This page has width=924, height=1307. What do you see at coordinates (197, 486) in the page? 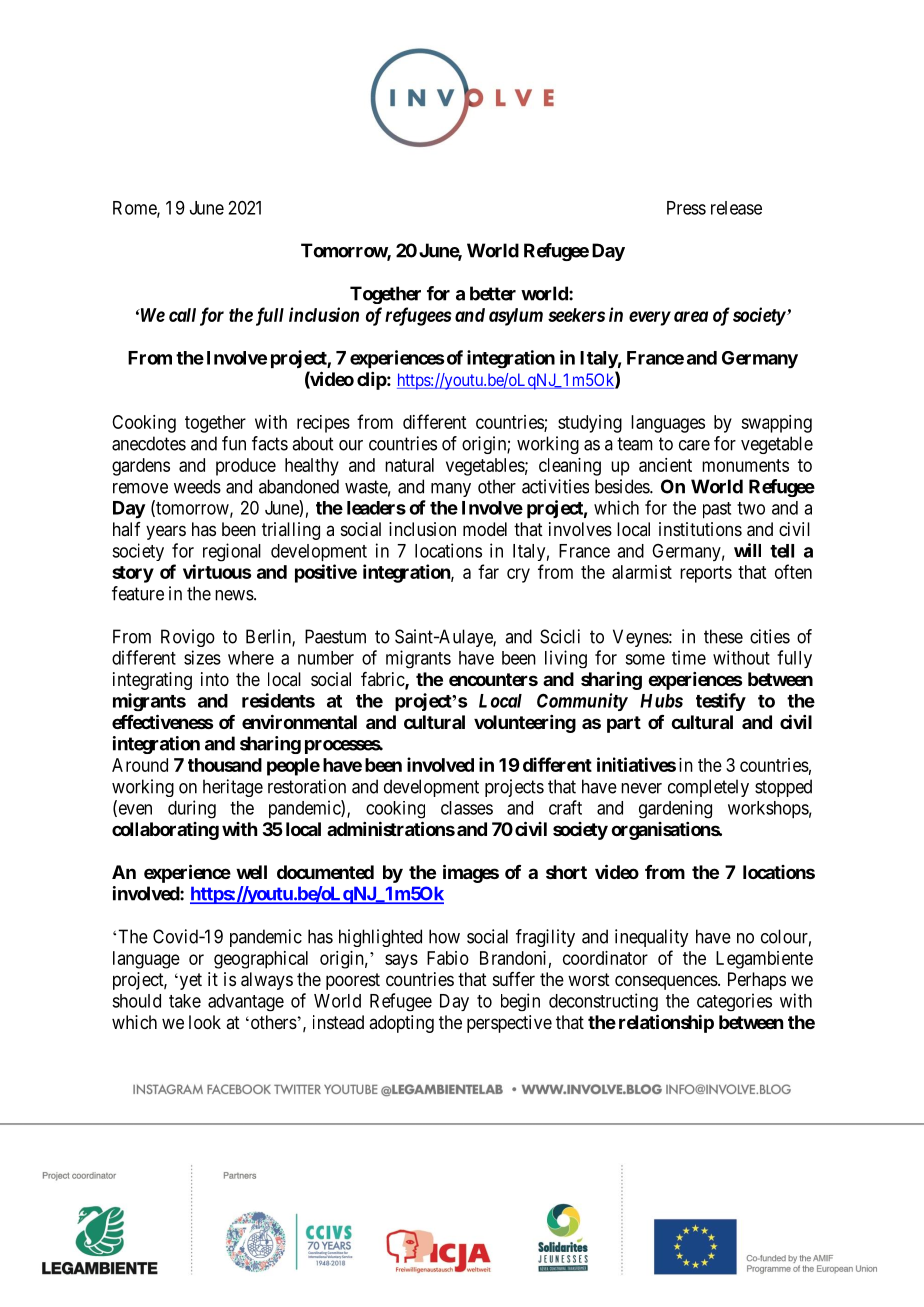
I see `weeds` at bounding box center [197, 486].
